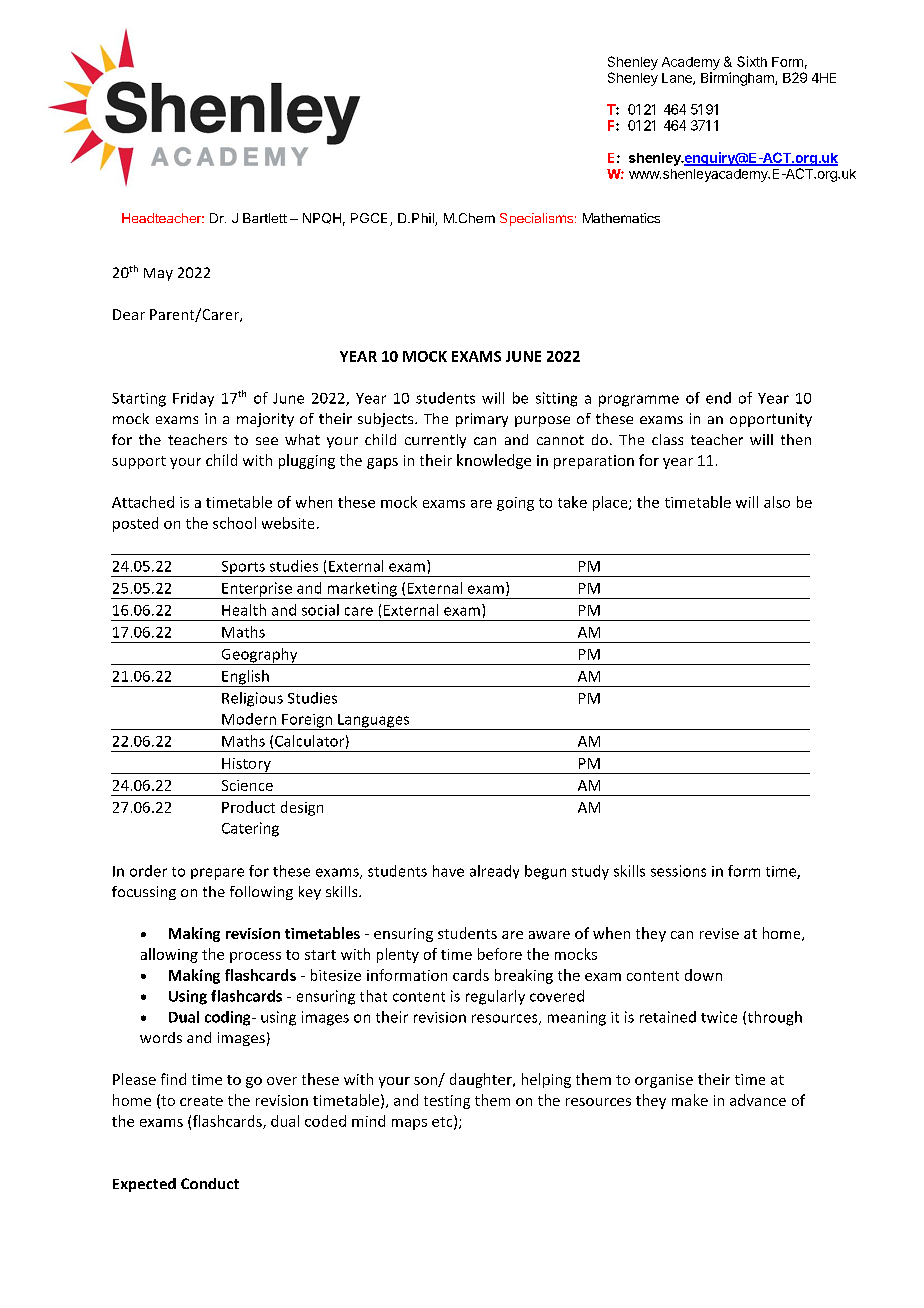 This image has height=1308, width=924. Describe the element at coordinates (267, 441) in the image. I see `see` at that location.
